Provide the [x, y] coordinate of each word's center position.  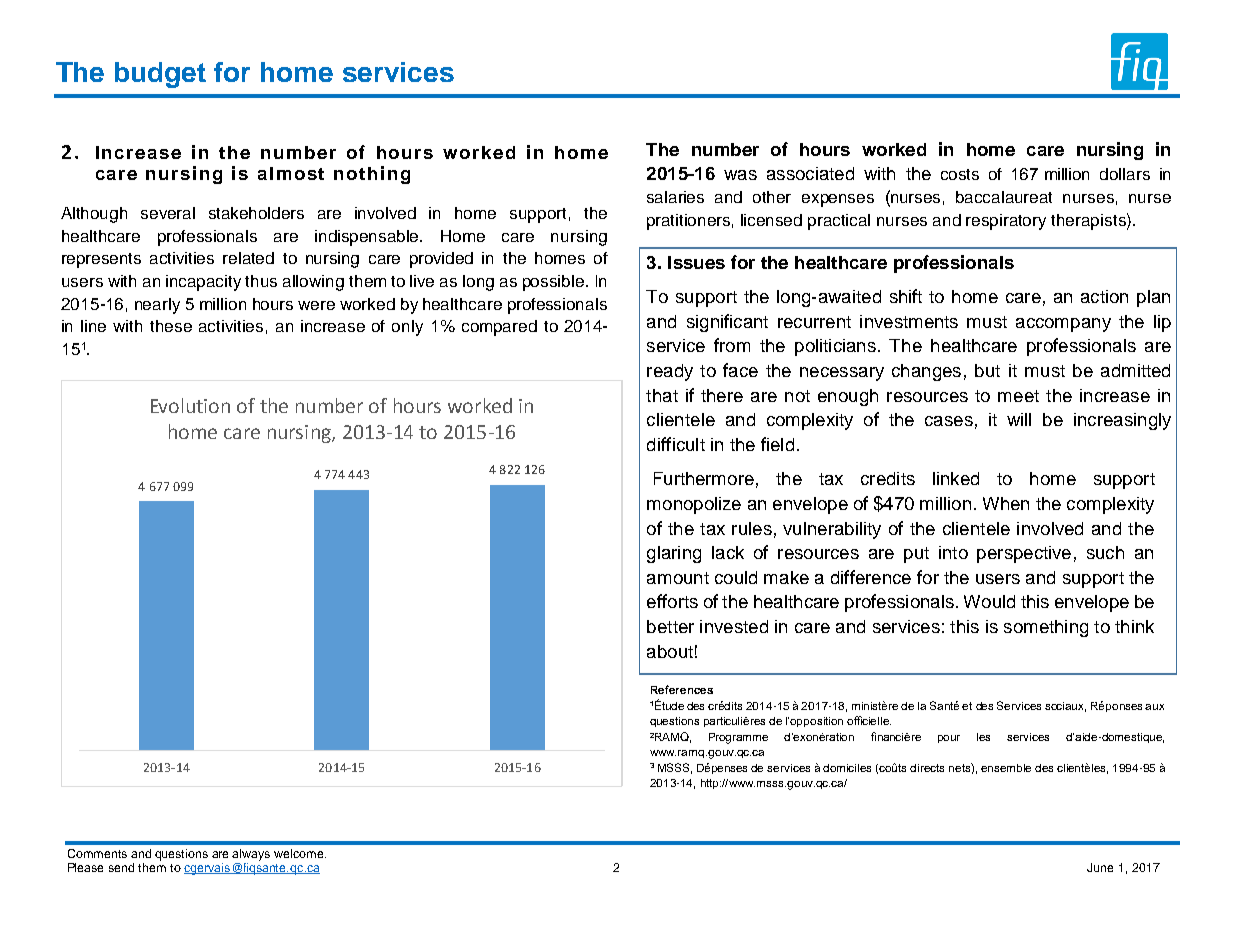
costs [960, 174]
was [740, 175]
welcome [300, 853]
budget [160, 75]
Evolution [190, 405]
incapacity [203, 283]
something [1046, 628]
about [670, 651]
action [1104, 296]
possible [553, 283]
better [670, 626]
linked [956, 478]
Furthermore [704, 478]
